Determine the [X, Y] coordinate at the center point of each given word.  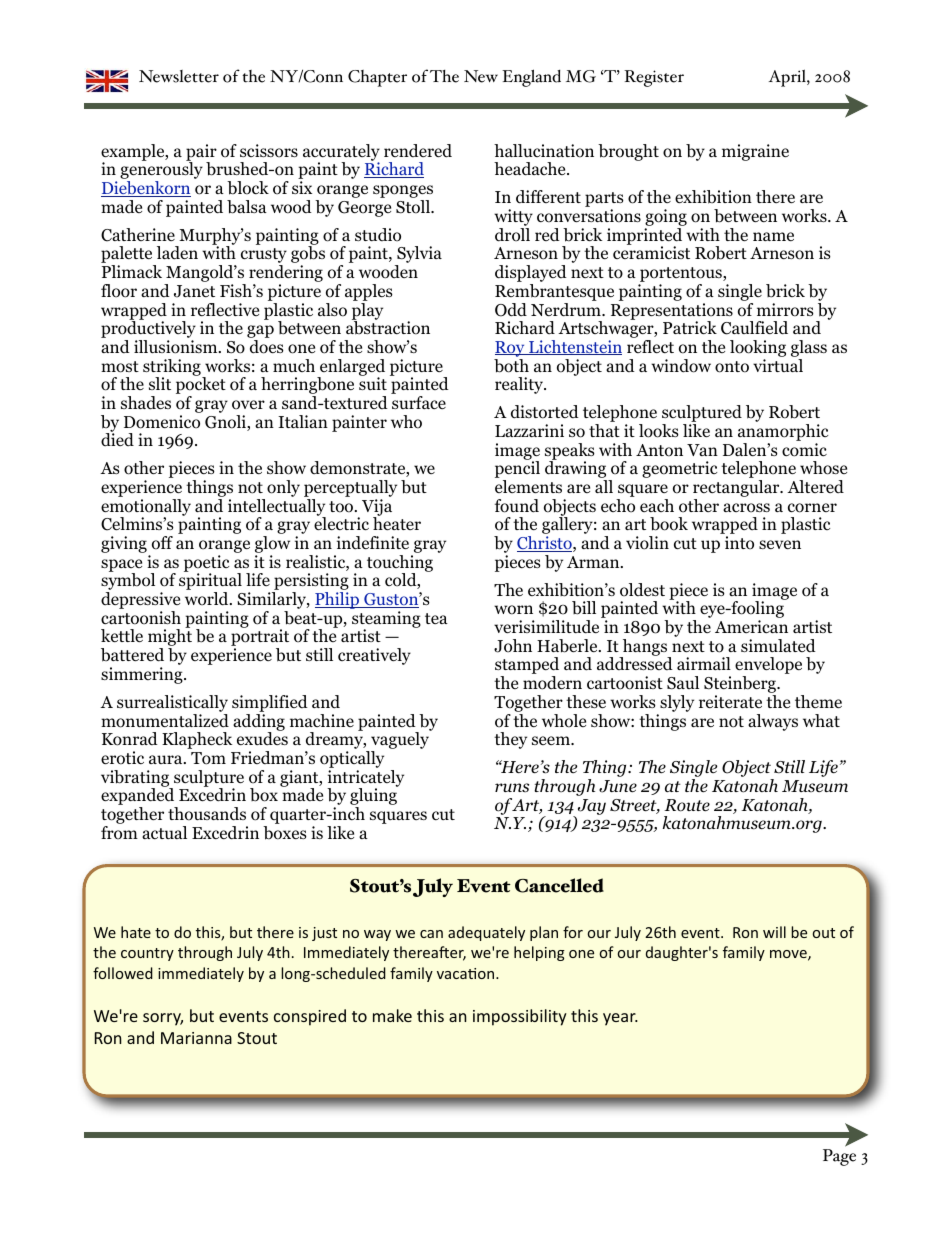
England [531, 78]
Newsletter [179, 76]
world [208, 599]
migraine [755, 152]
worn [513, 610]
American [751, 626]
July [433, 887]
